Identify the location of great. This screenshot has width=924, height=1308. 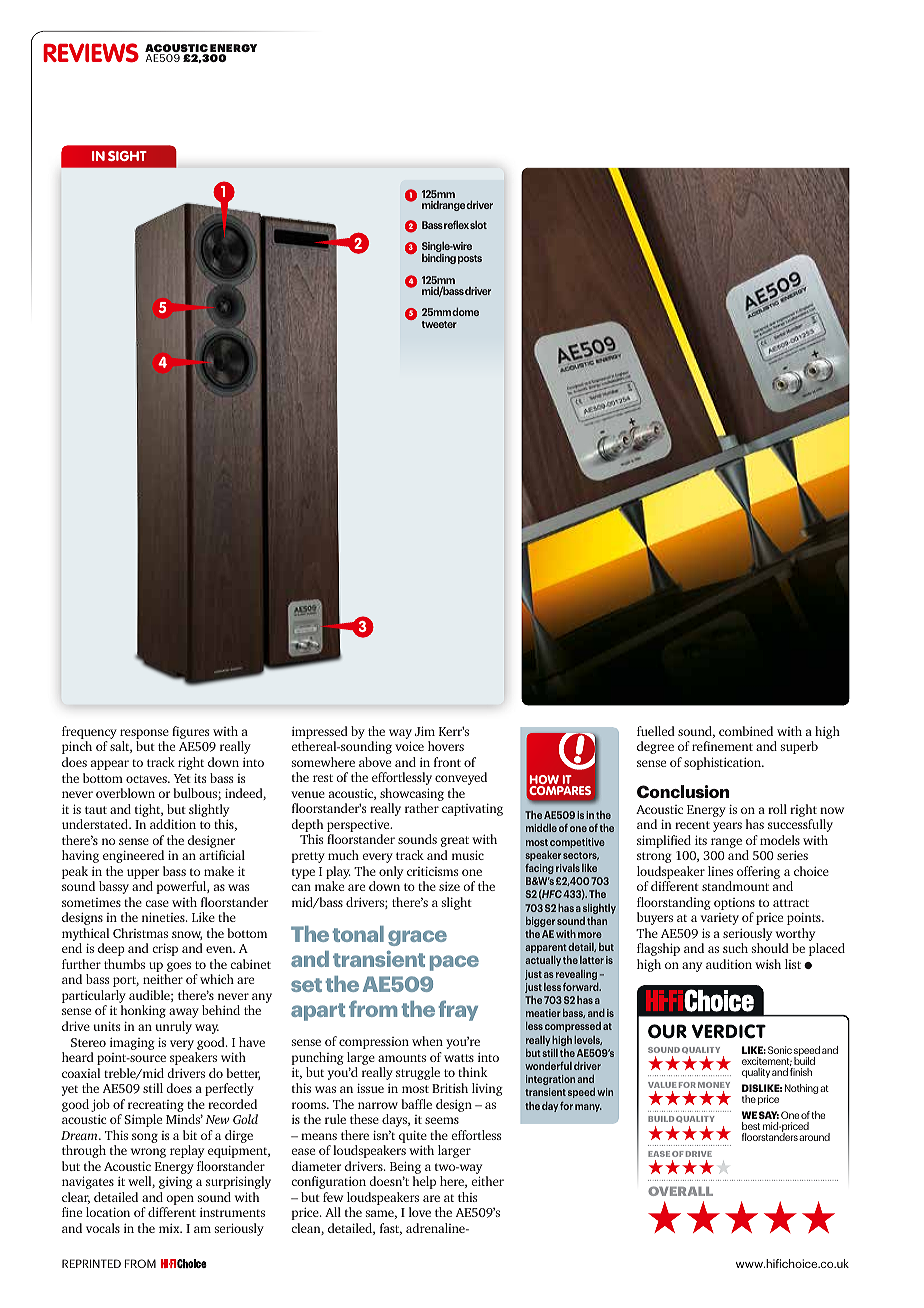
(455, 841).
